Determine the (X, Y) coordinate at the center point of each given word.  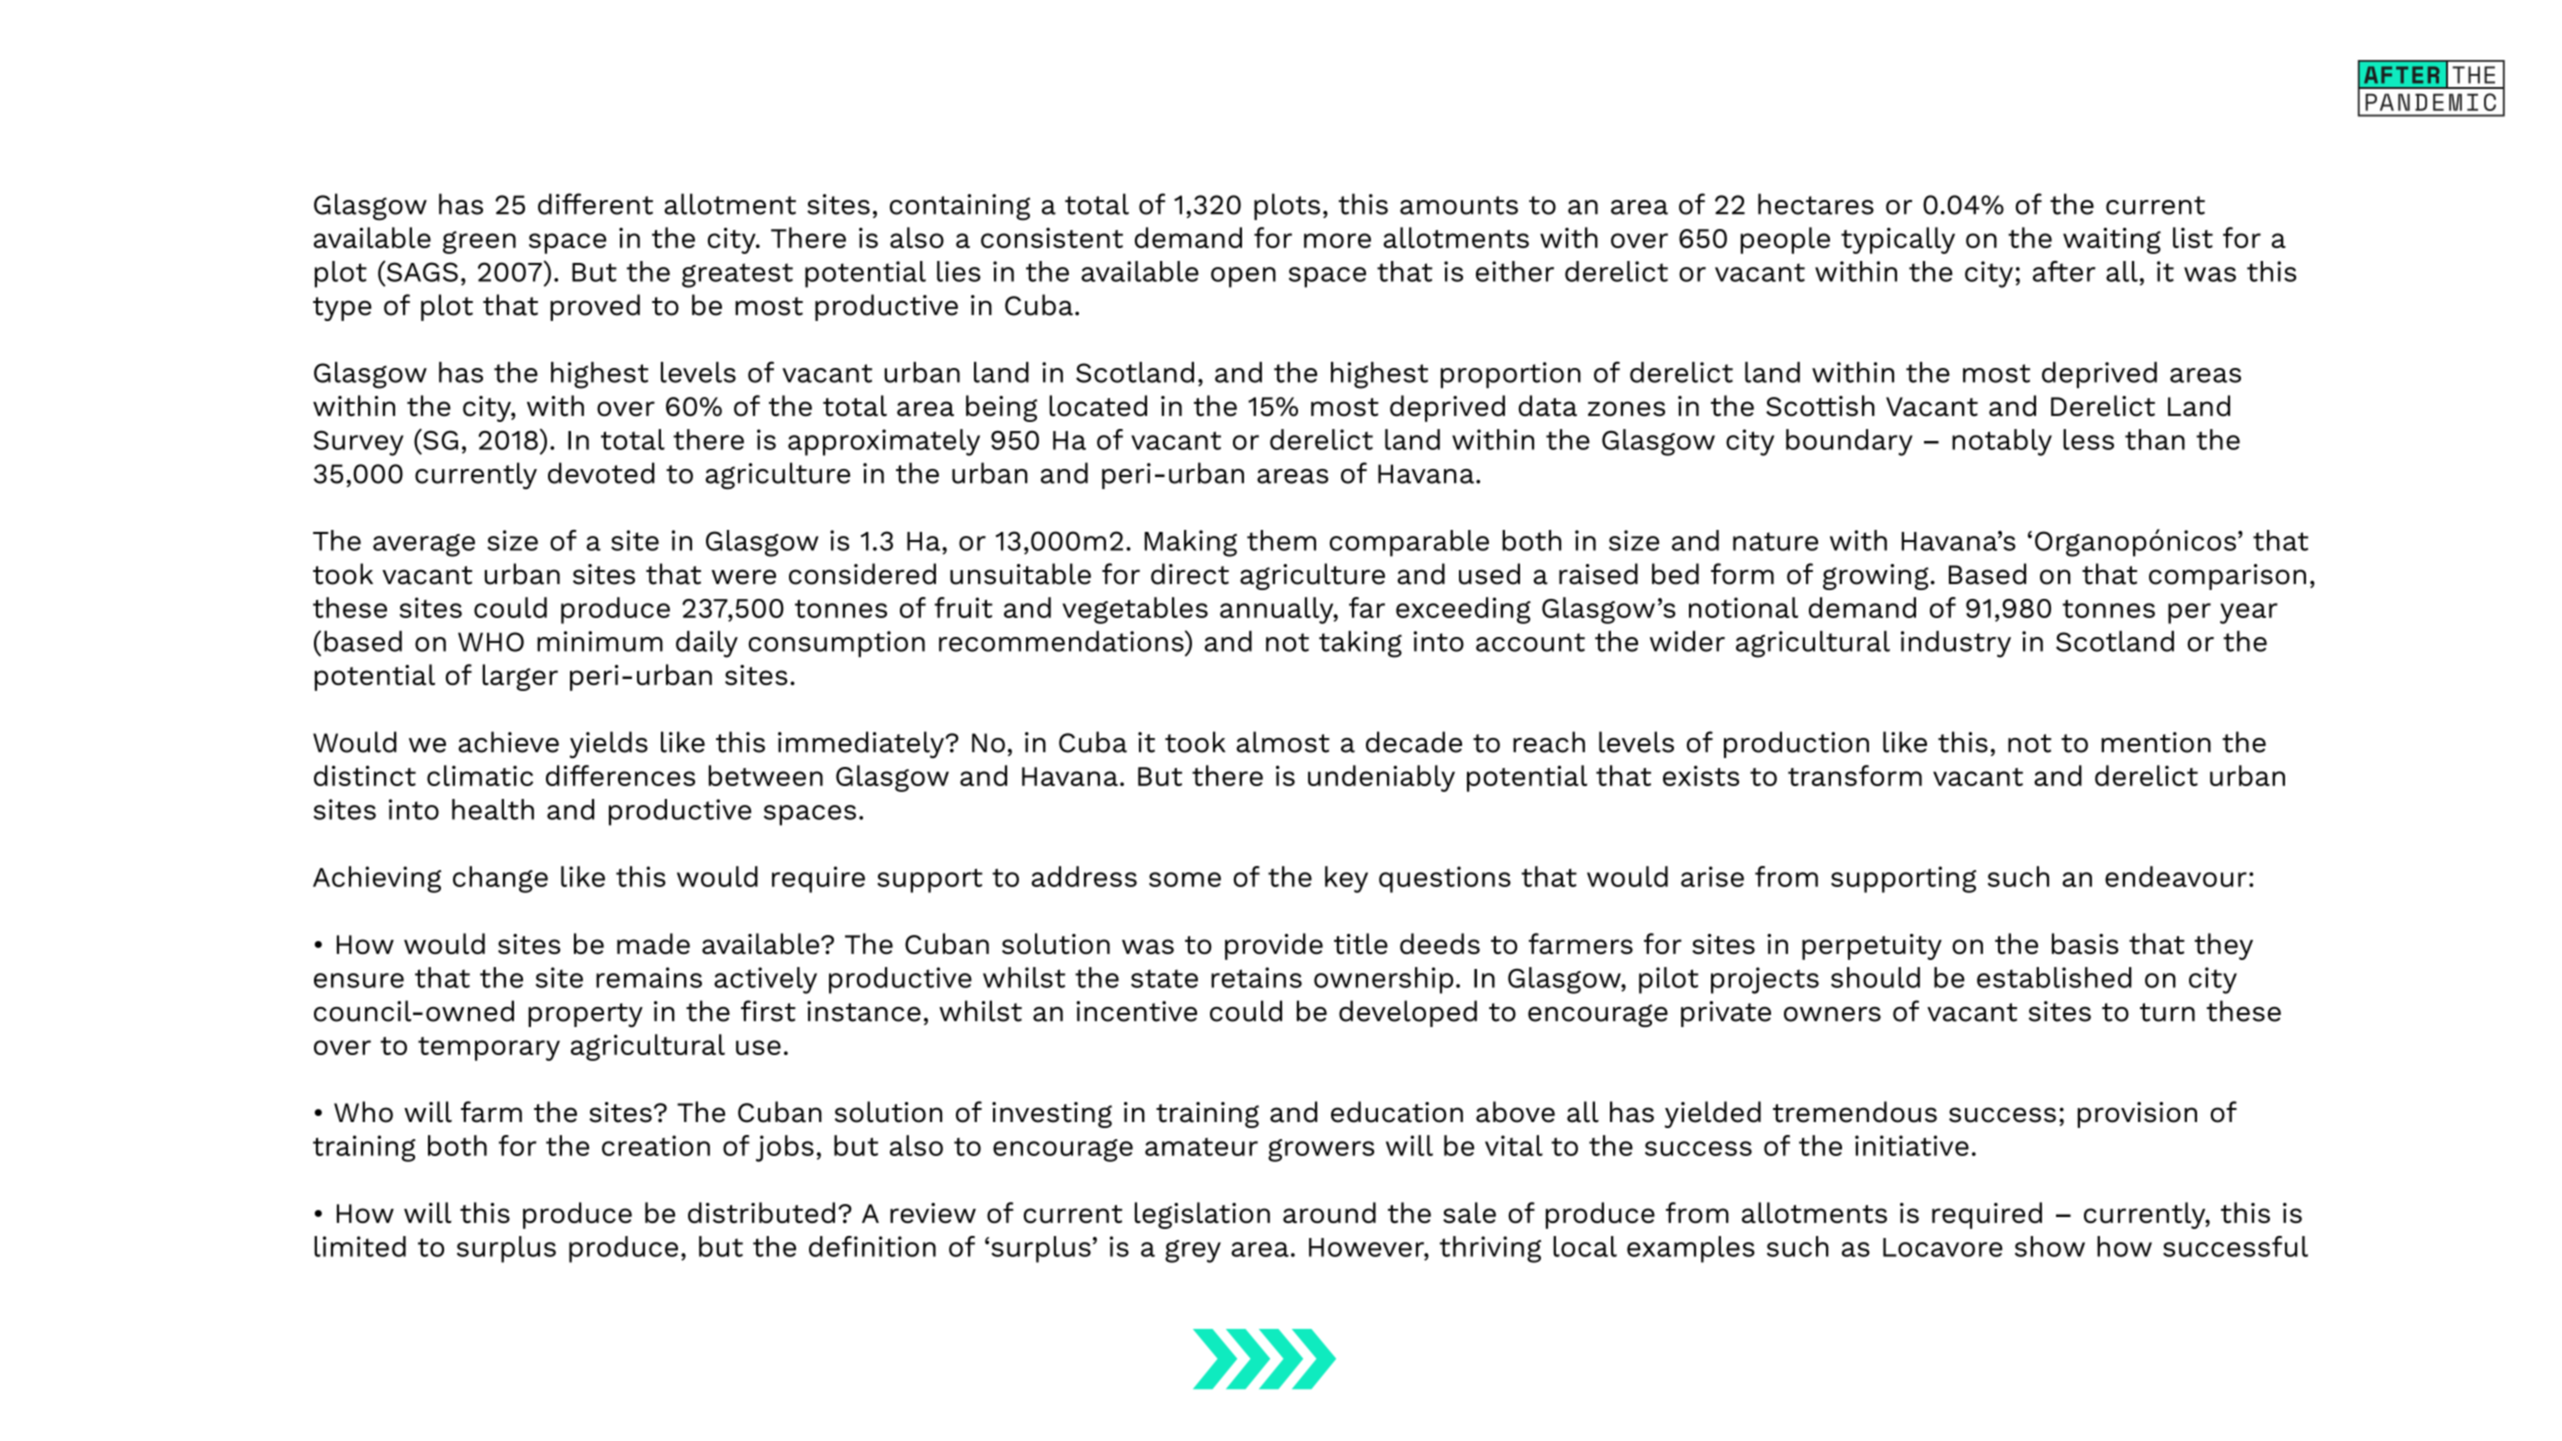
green (479, 242)
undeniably (1381, 778)
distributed (761, 1212)
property (585, 1015)
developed (1408, 1013)
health (493, 809)
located (1098, 406)
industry (1956, 644)
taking (1360, 644)
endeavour (2176, 876)
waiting (2112, 240)
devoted (601, 473)
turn (2167, 1012)
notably (2002, 442)
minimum (600, 641)
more (1337, 240)
